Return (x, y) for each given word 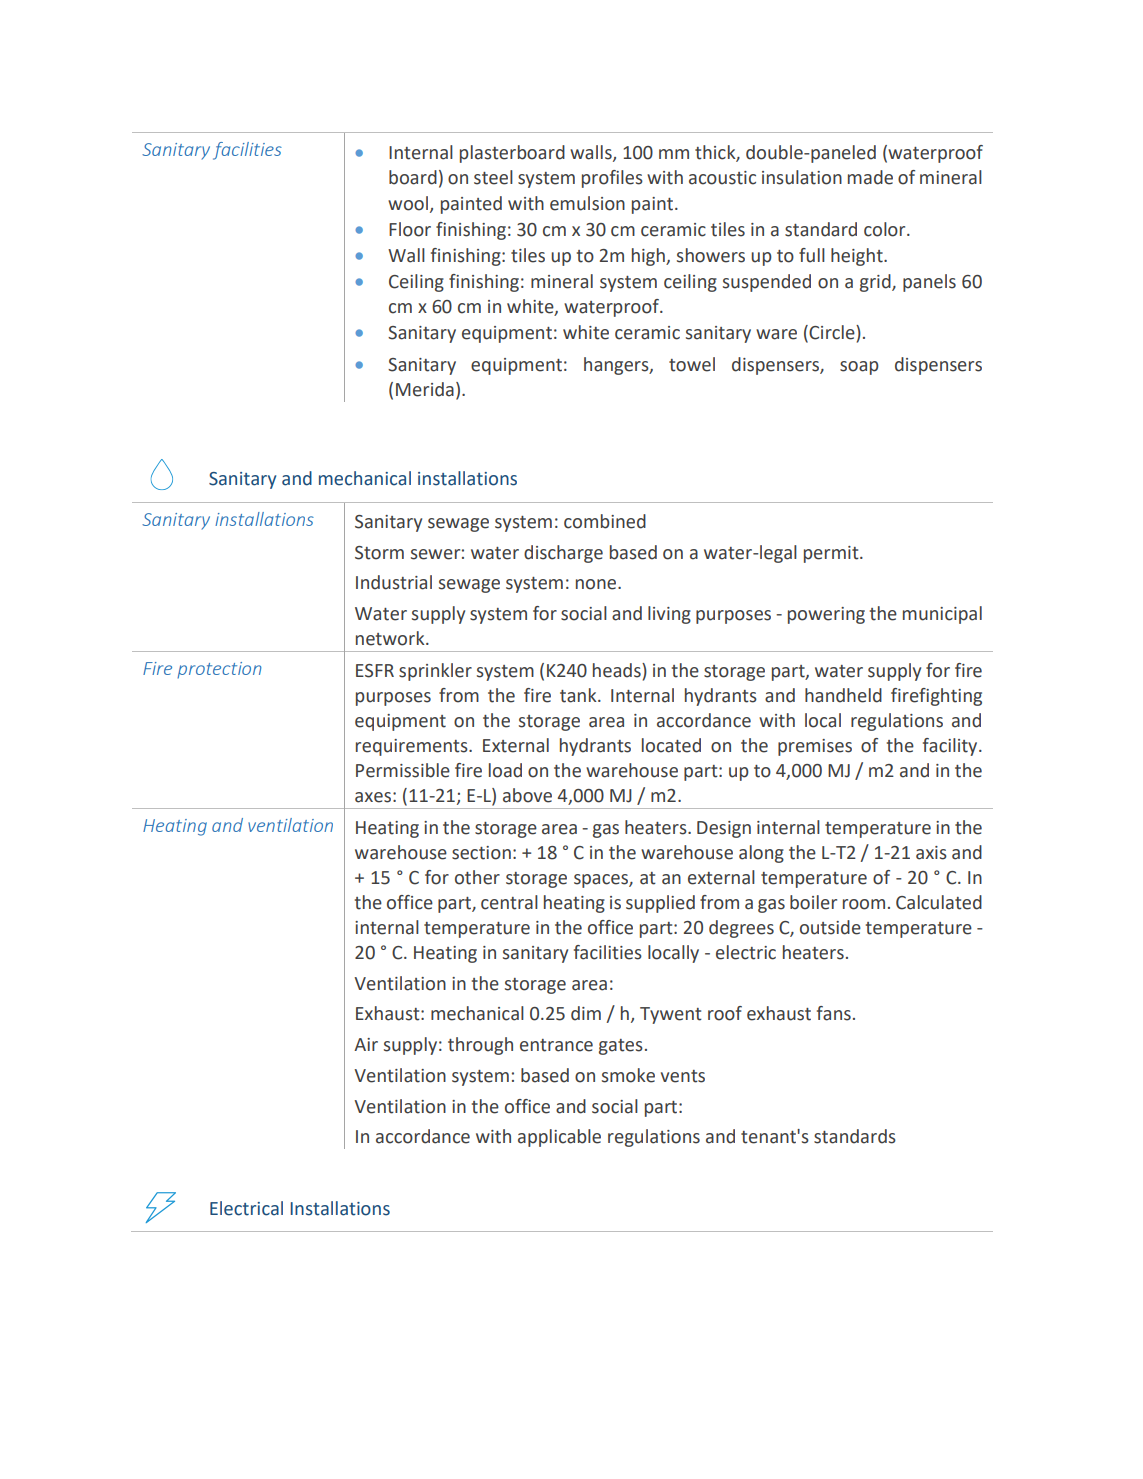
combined (605, 521)
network (391, 638)
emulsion (587, 203)
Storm (379, 553)
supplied (660, 904)
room (864, 904)
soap (859, 368)
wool (408, 203)
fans (834, 1013)
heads (618, 670)
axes (373, 797)
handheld (843, 695)
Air (366, 1044)
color (886, 229)
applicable (559, 1138)
